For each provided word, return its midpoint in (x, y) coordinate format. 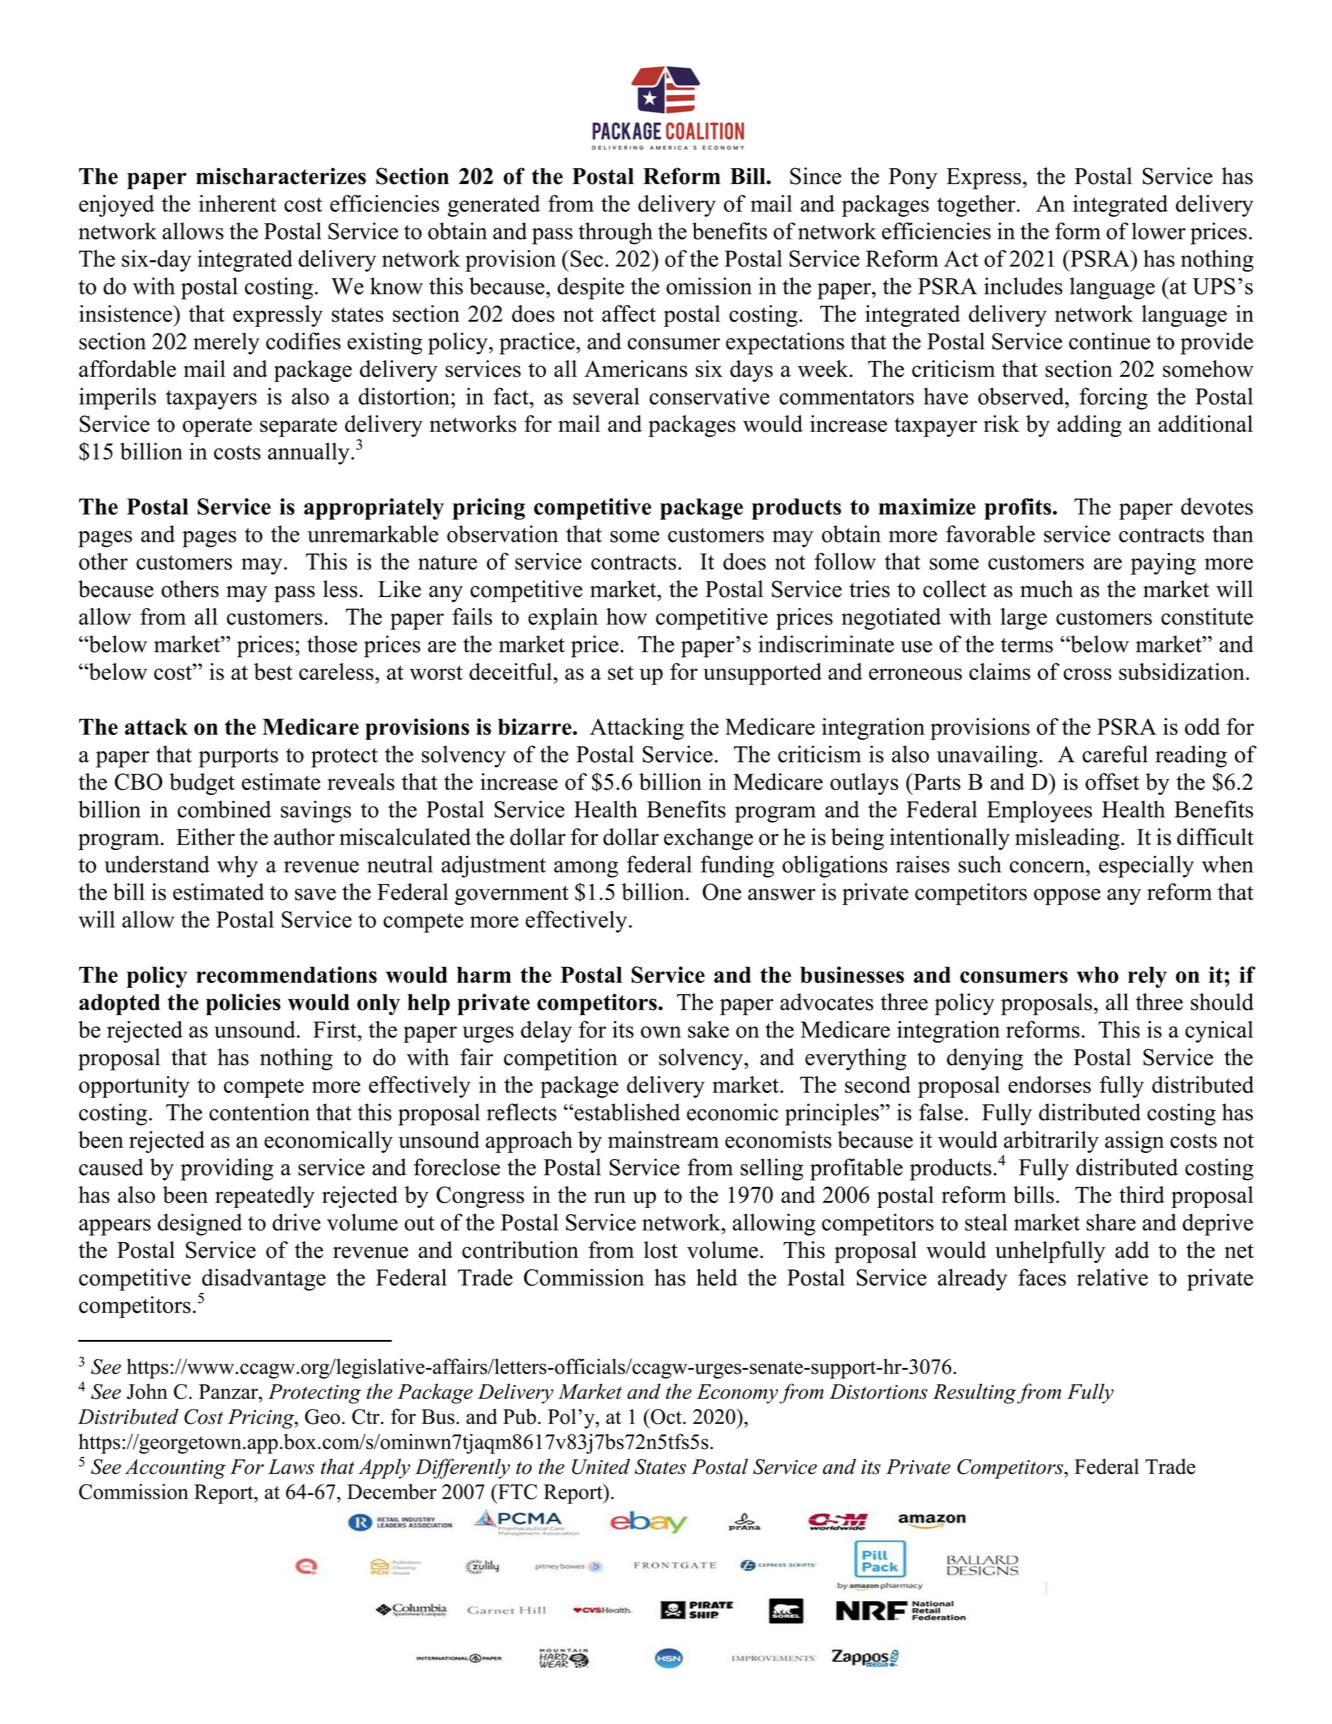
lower (1159, 231)
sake (708, 1029)
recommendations (286, 974)
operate (217, 427)
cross (1087, 674)
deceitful (510, 671)
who (1098, 974)
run (610, 1197)
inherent (238, 203)
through (615, 233)
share (1111, 1222)
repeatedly (265, 1197)
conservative (709, 396)
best (273, 671)
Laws (291, 1467)
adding (1089, 426)
